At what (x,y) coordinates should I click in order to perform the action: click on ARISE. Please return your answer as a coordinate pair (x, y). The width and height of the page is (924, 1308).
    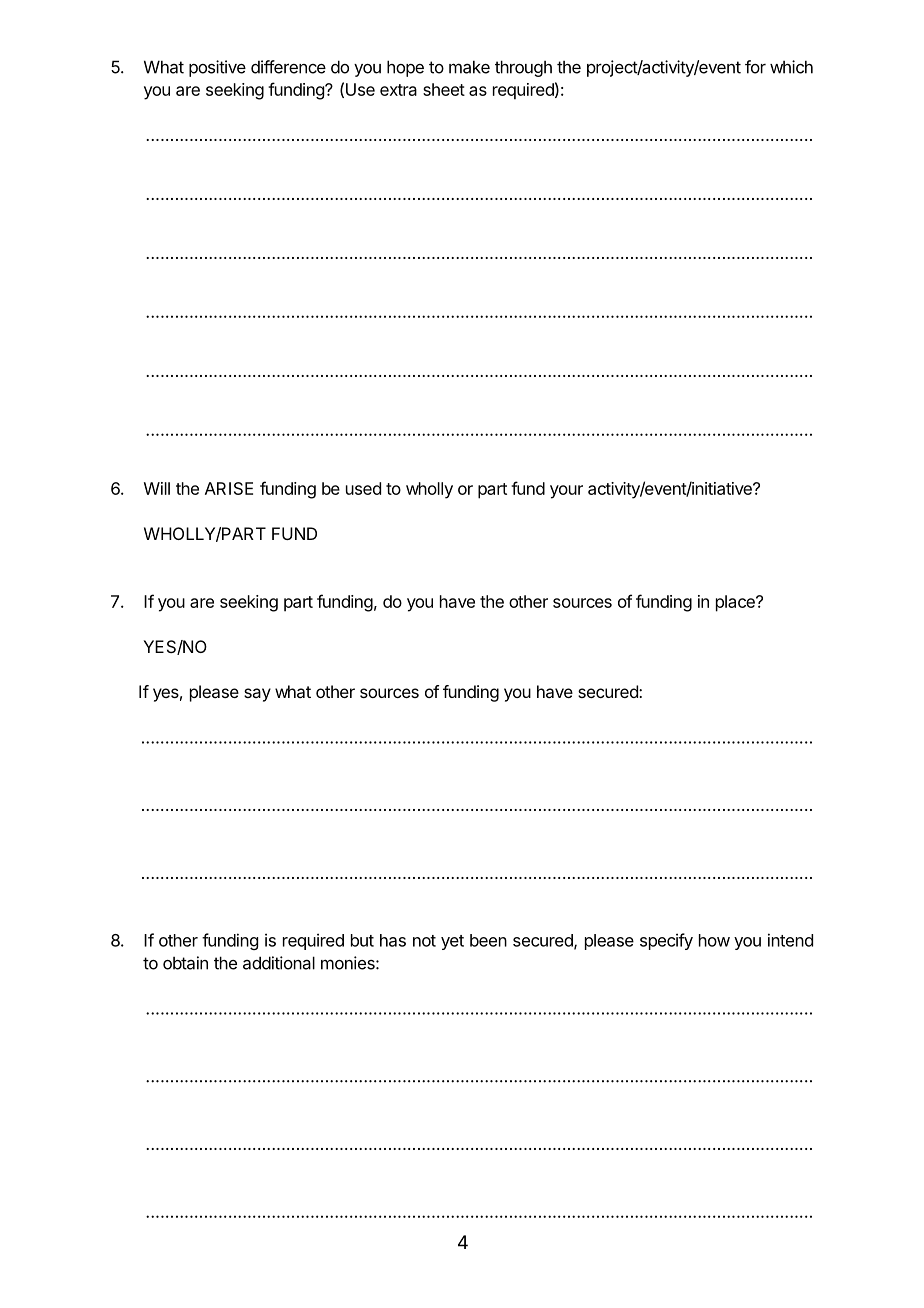
    Looking at the image, I should click on (229, 488).
